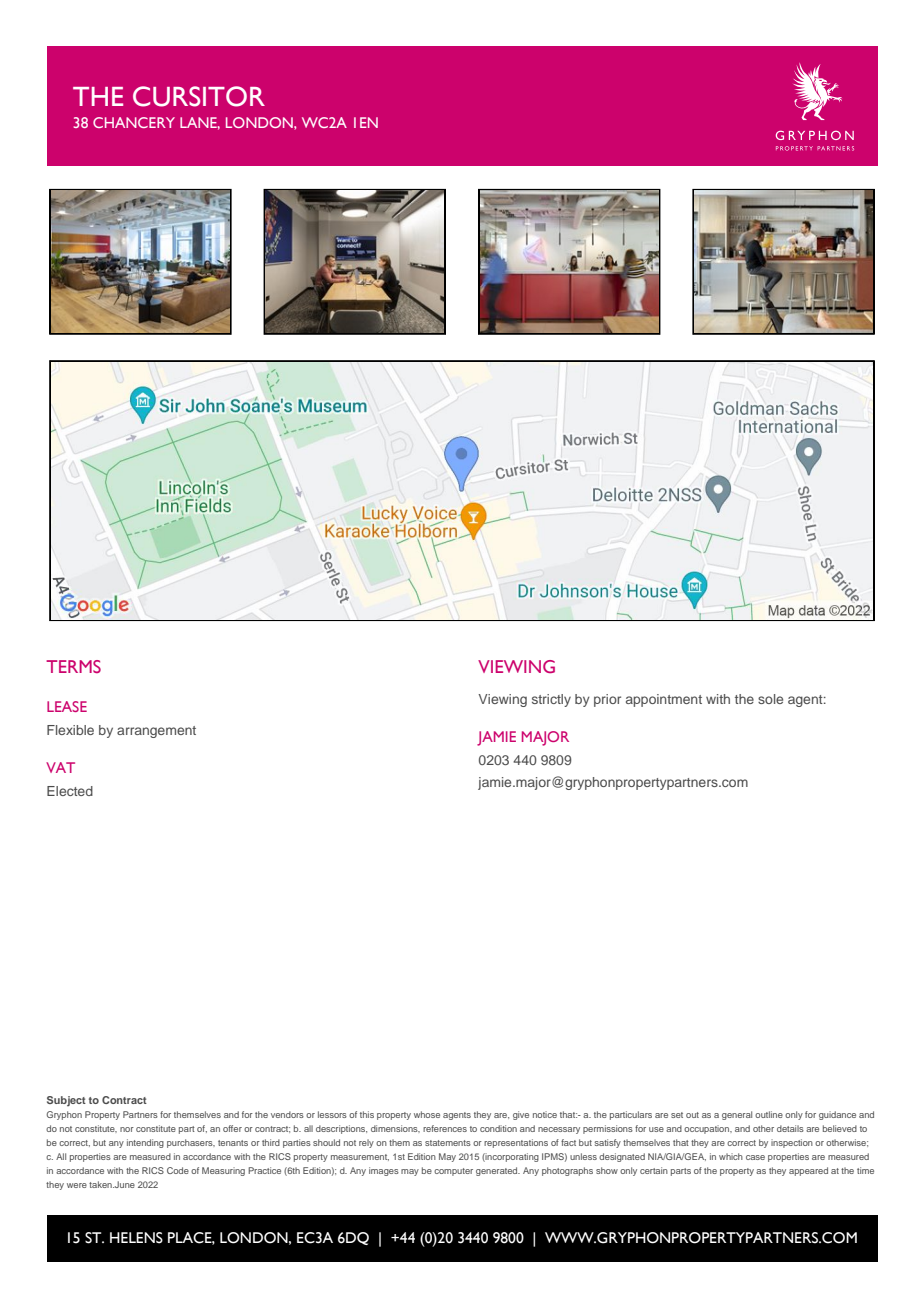 This screenshot has width=924, height=1308. I want to click on prior, so click(607, 700).
